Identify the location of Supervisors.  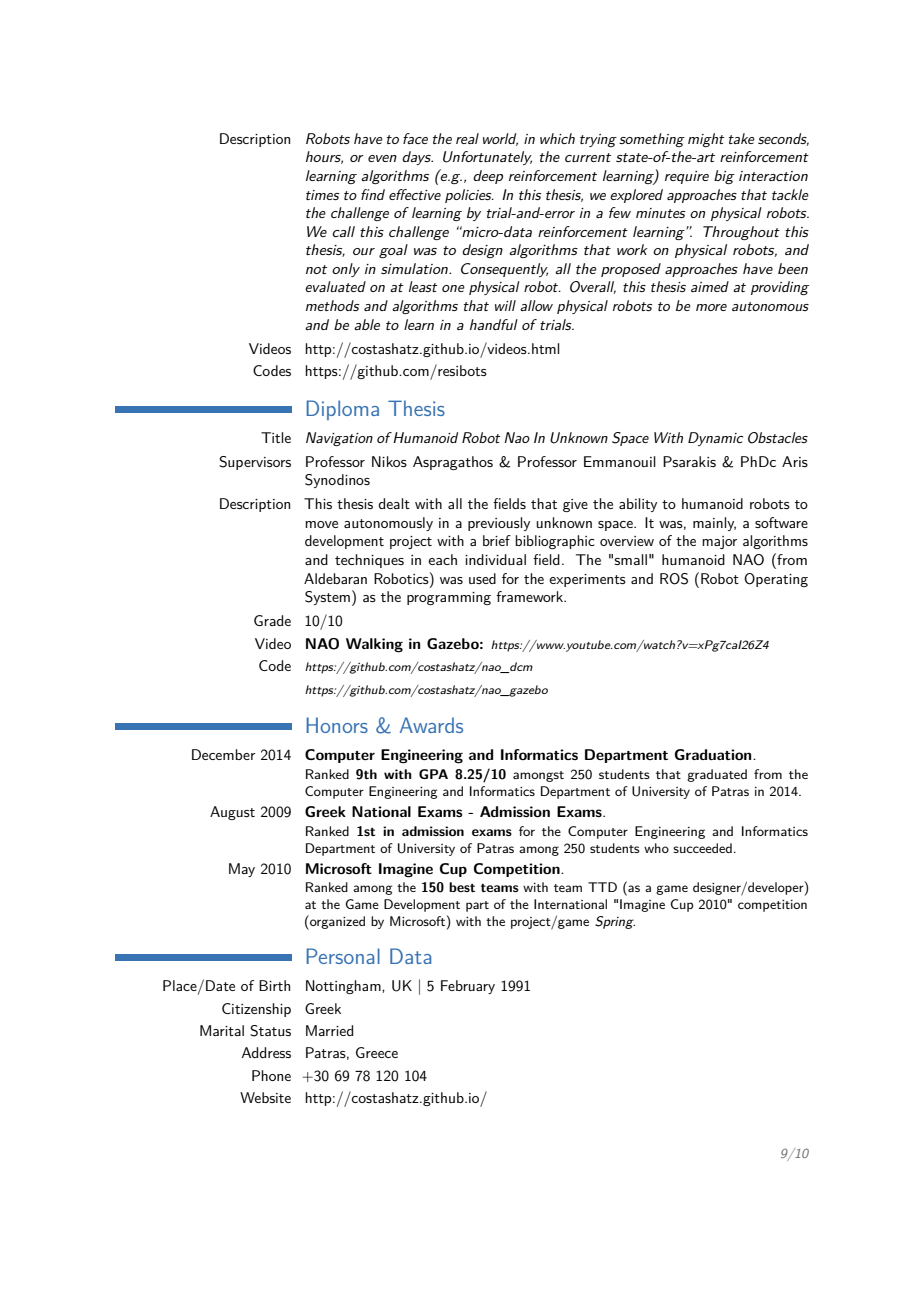
(255, 463).
